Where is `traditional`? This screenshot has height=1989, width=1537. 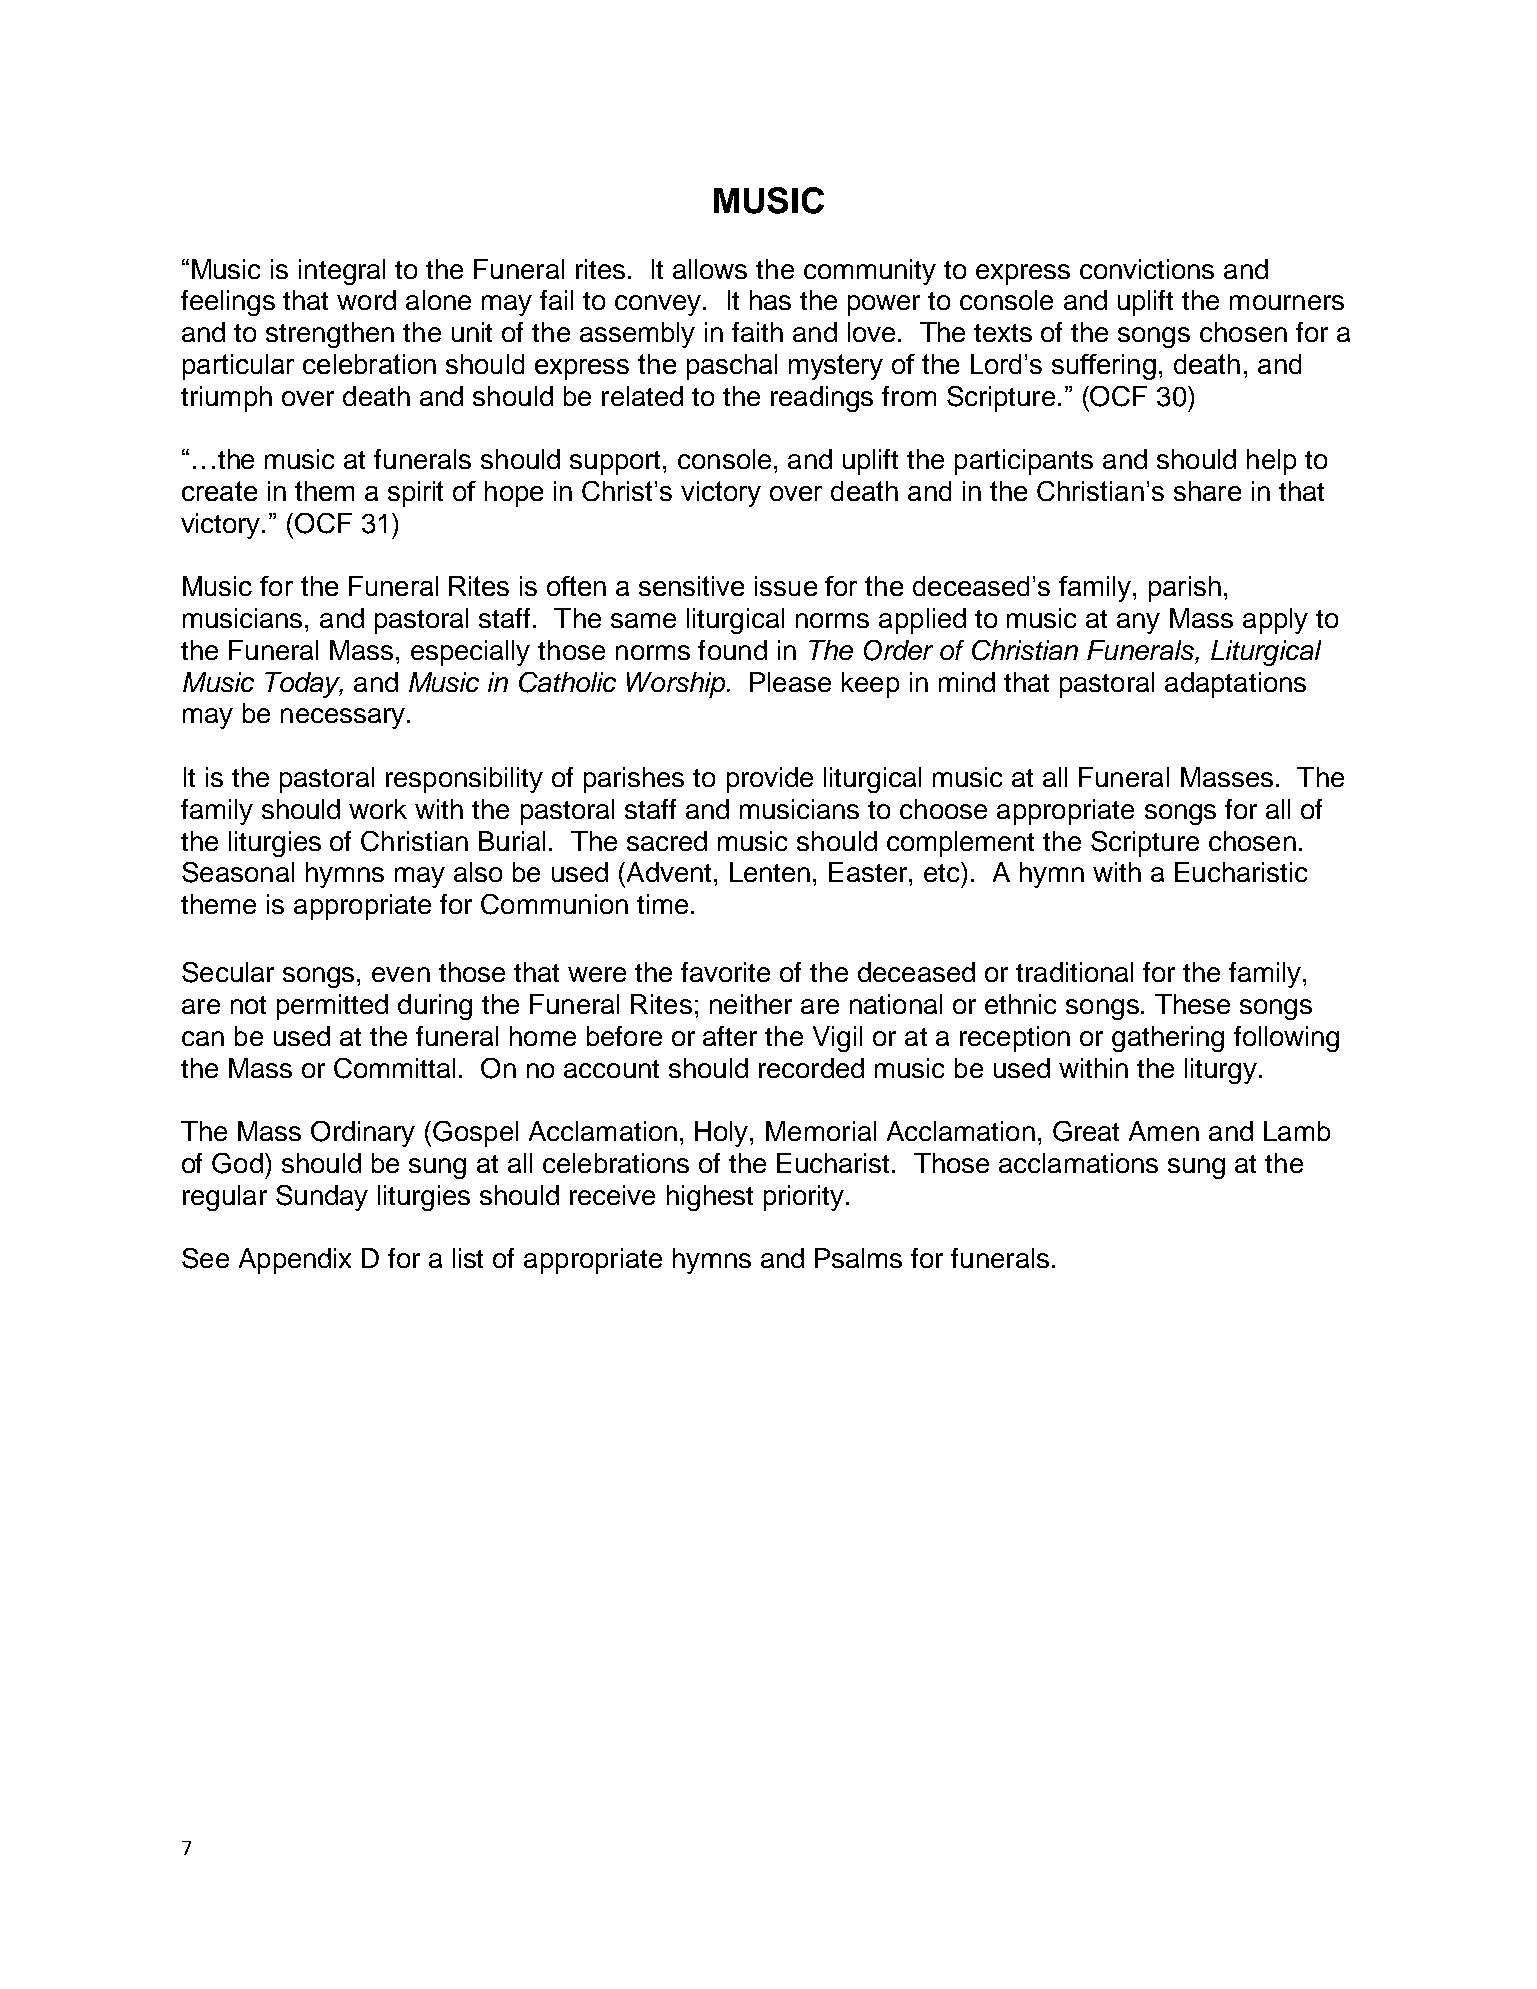
traditional is located at coordinates (1074, 972).
